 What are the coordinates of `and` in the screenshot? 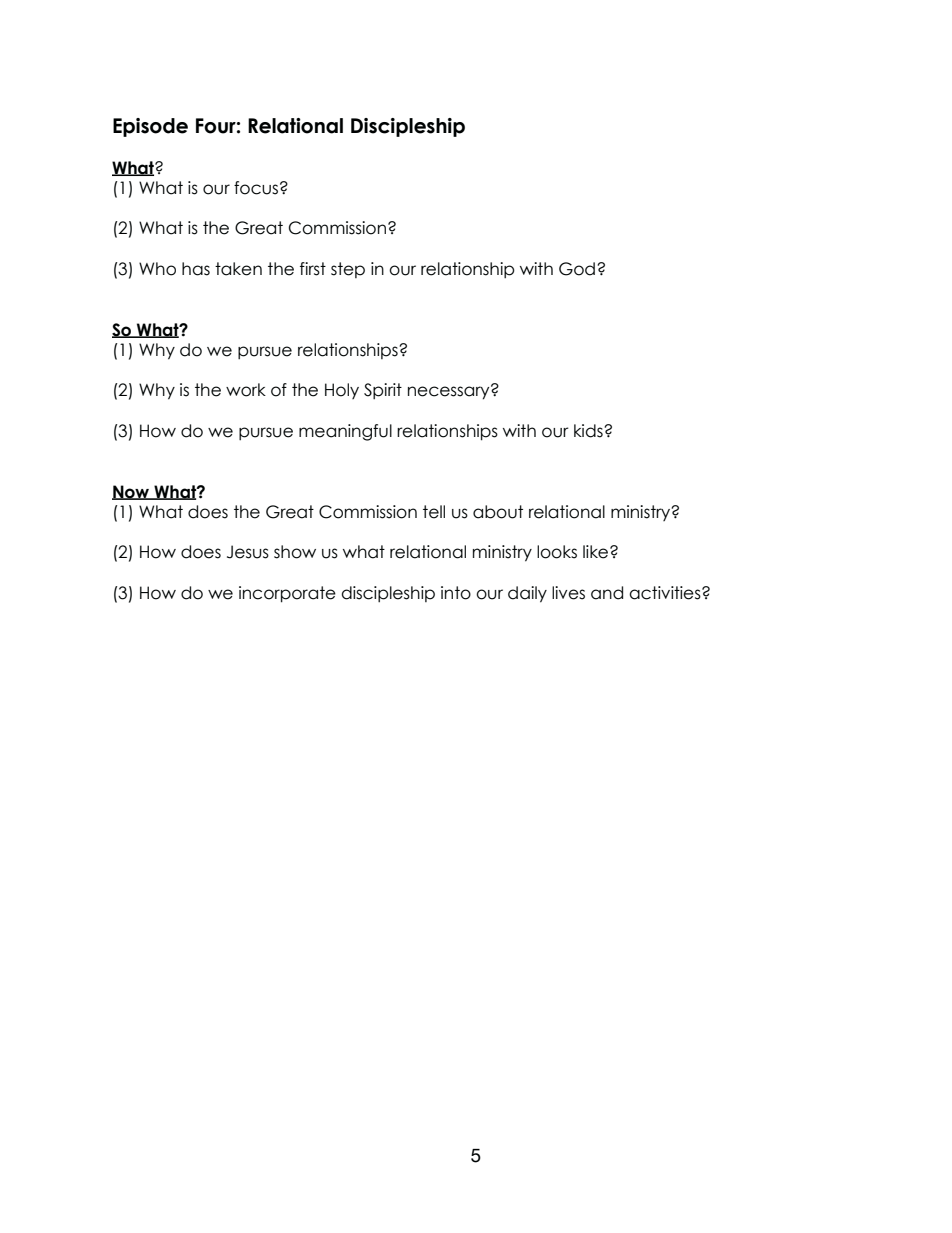 It's located at (607, 593).
